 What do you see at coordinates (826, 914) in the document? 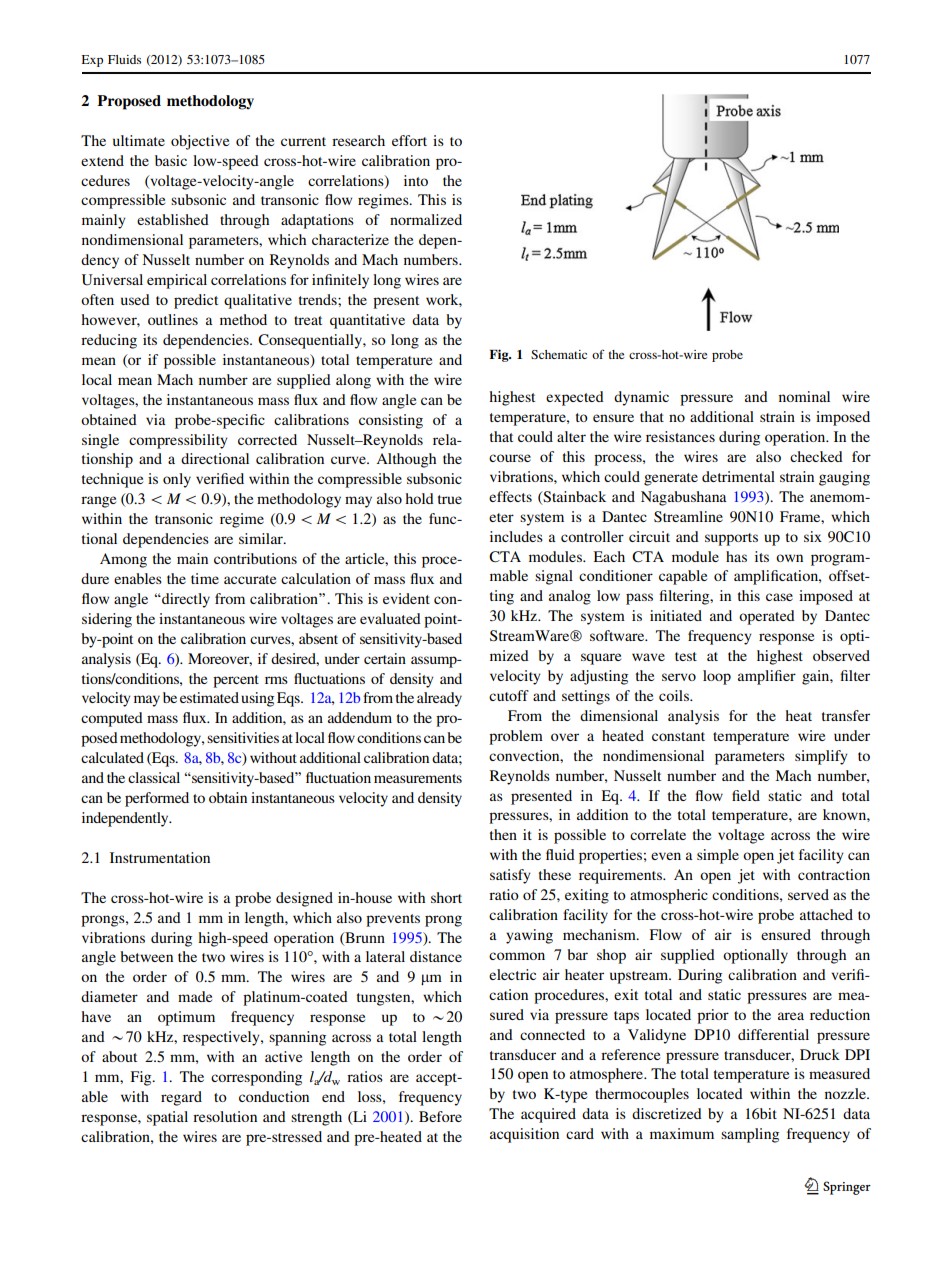
I see `attached` at bounding box center [826, 914].
